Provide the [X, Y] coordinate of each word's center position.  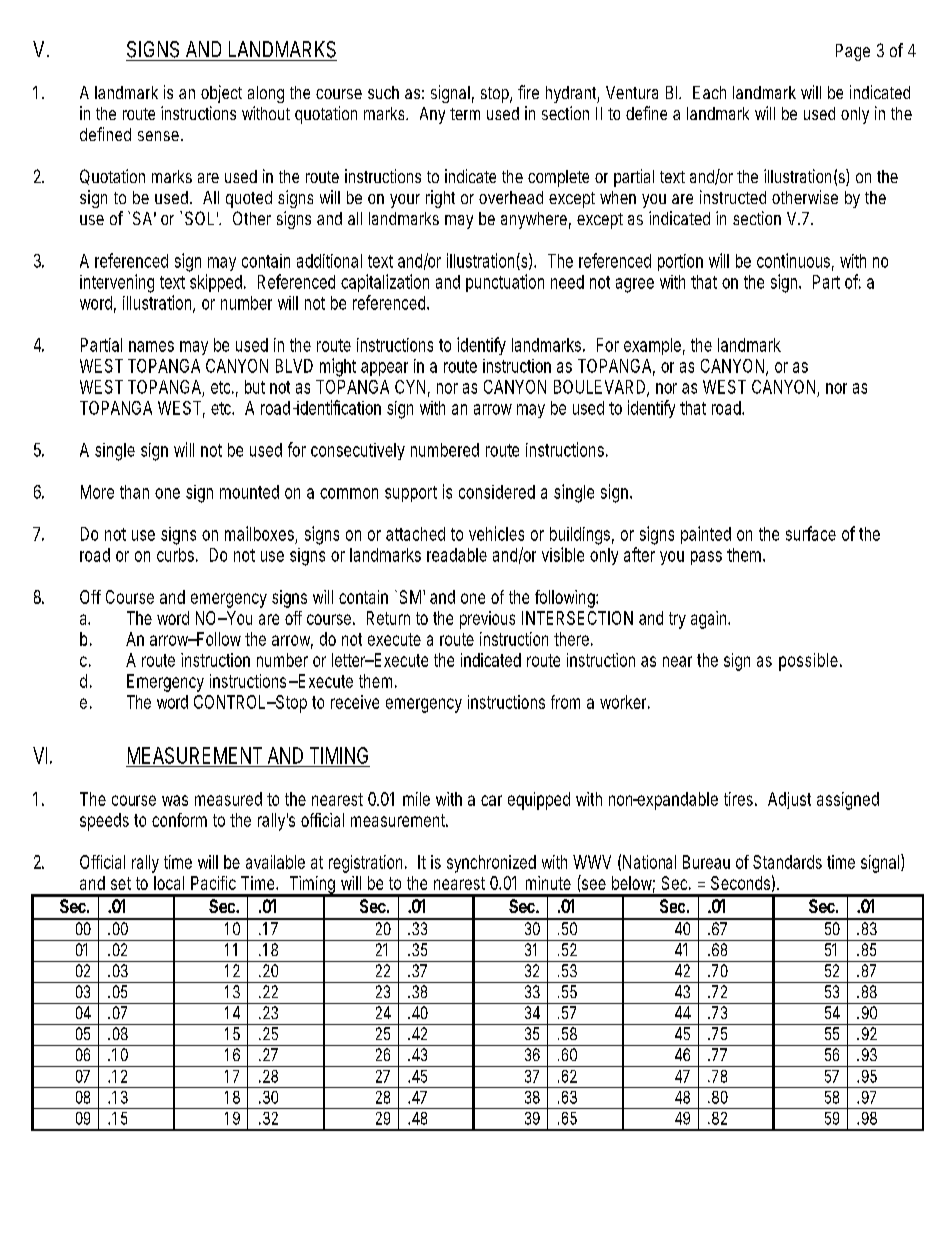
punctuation [505, 283]
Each [709, 92]
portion [680, 262]
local [169, 883]
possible [810, 662]
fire [528, 92]
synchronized [491, 864]
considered [497, 492]
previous [487, 620]
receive [355, 702]
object [221, 94]
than [134, 492]
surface [811, 533]
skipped [217, 283]
